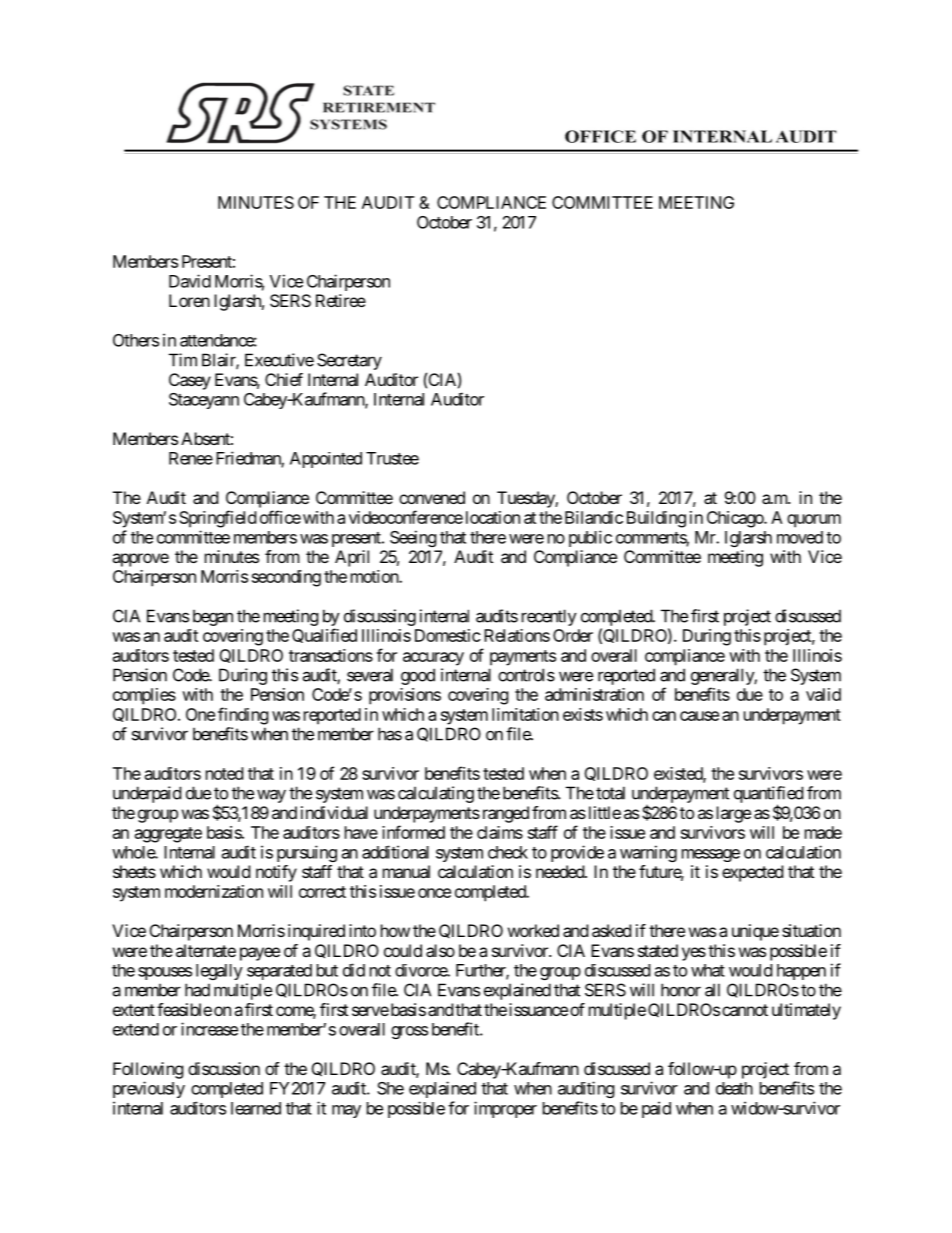  I want to click on Loren, so click(189, 300).
